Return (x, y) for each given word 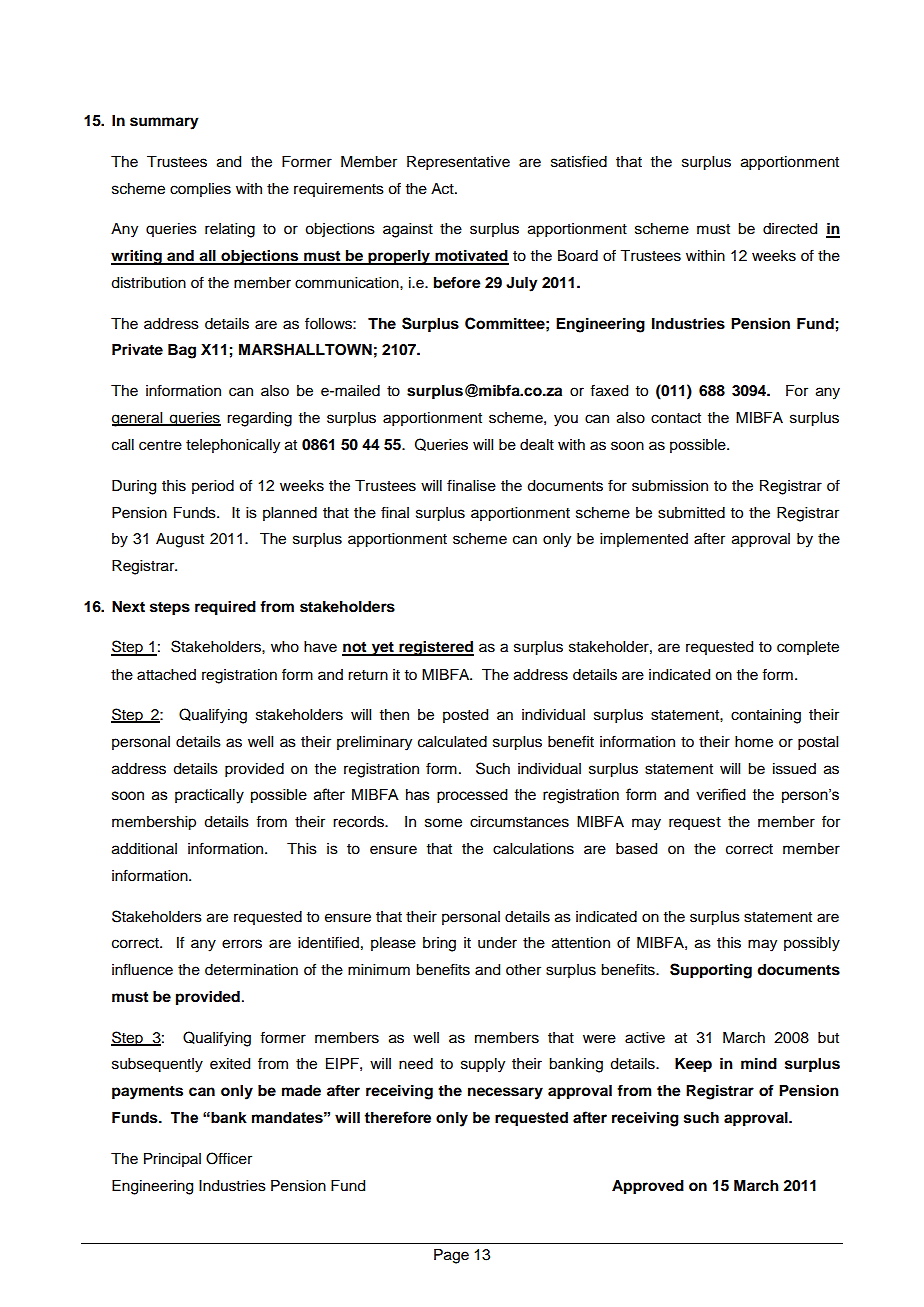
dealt (537, 445)
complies (200, 190)
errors (242, 944)
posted (465, 716)
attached (166, 675)
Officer (229, 1158)
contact (676, 418)
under (497, 943)
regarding (259, 419)
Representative (458, 163)
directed (790, 229)
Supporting (711, 971)
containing (766, 716)
